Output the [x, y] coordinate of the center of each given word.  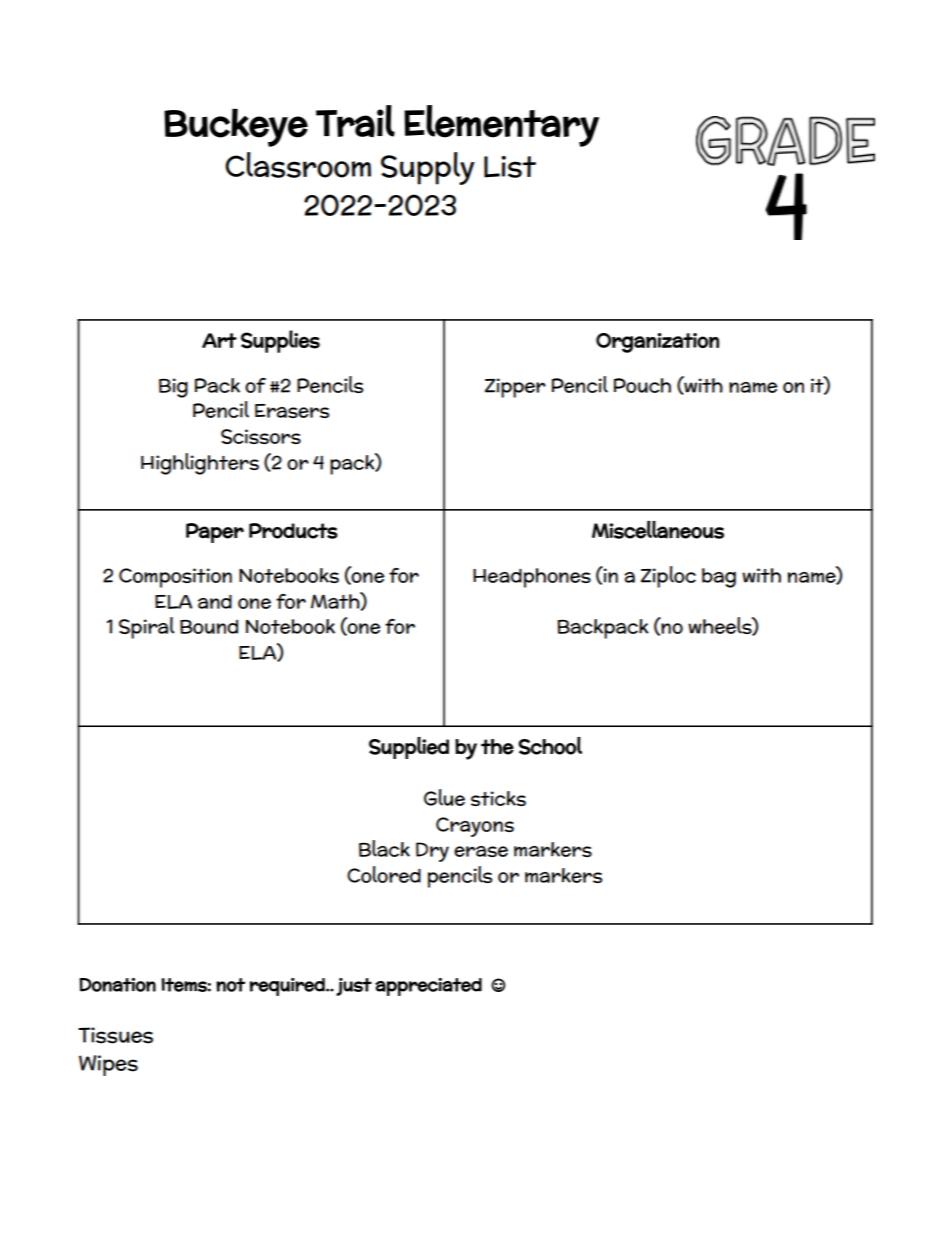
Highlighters [200, 464]
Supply [428, 168]
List [510, 167]
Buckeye [236, 127]
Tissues [115, 1035]
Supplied [409, 748]
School [550, 746]
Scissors [261, 436]
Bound [209, 627]
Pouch [642, 385]
